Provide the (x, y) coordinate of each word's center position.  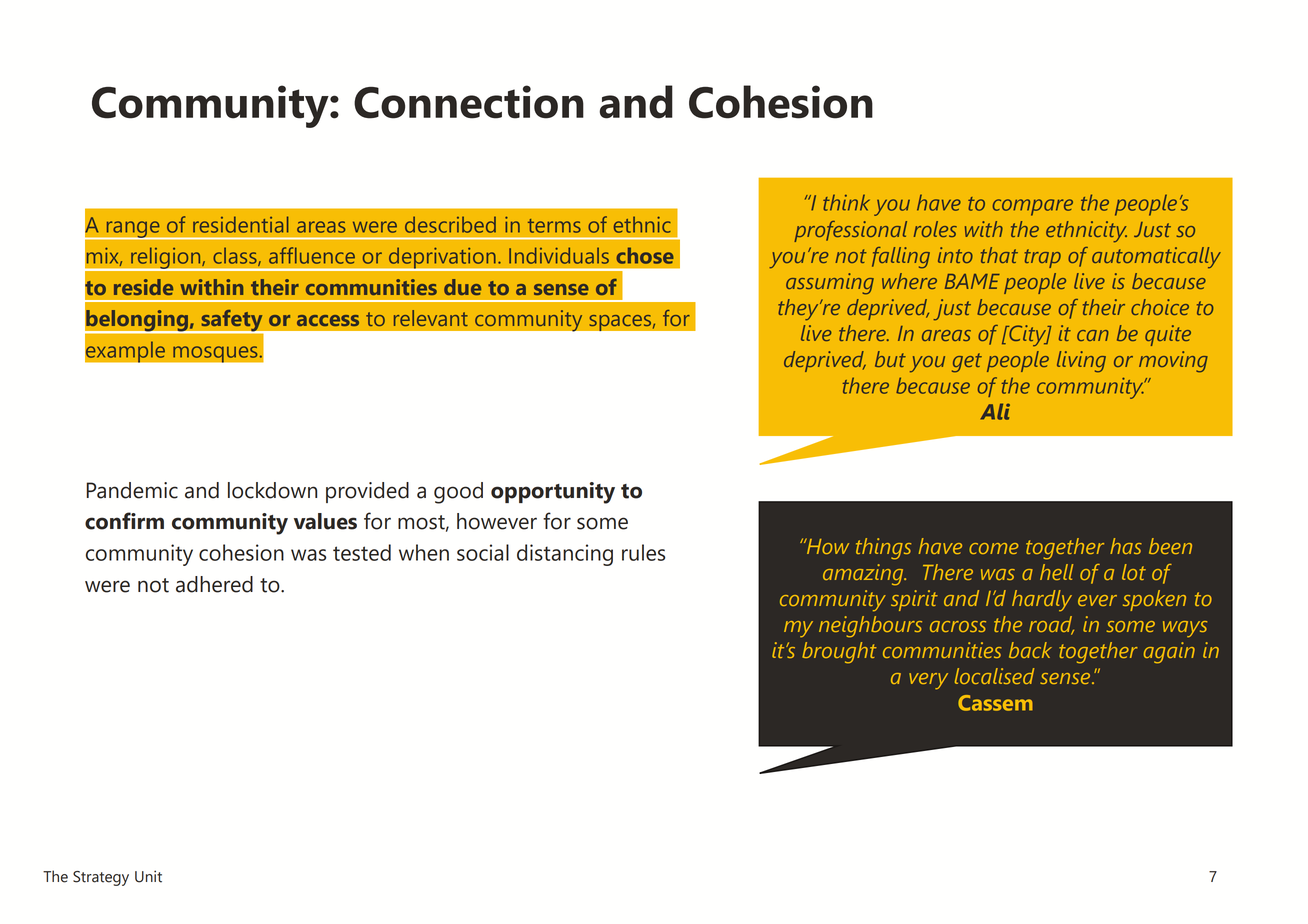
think (846, 202)
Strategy (101, 878)
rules (643, 552)
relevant (431, 318)
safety (232, 322)
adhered (214, 584)
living (1081, 362)
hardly (1042, 600)
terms (554, 226)
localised (994, 676)
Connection (469, 102)
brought (839, 653)
